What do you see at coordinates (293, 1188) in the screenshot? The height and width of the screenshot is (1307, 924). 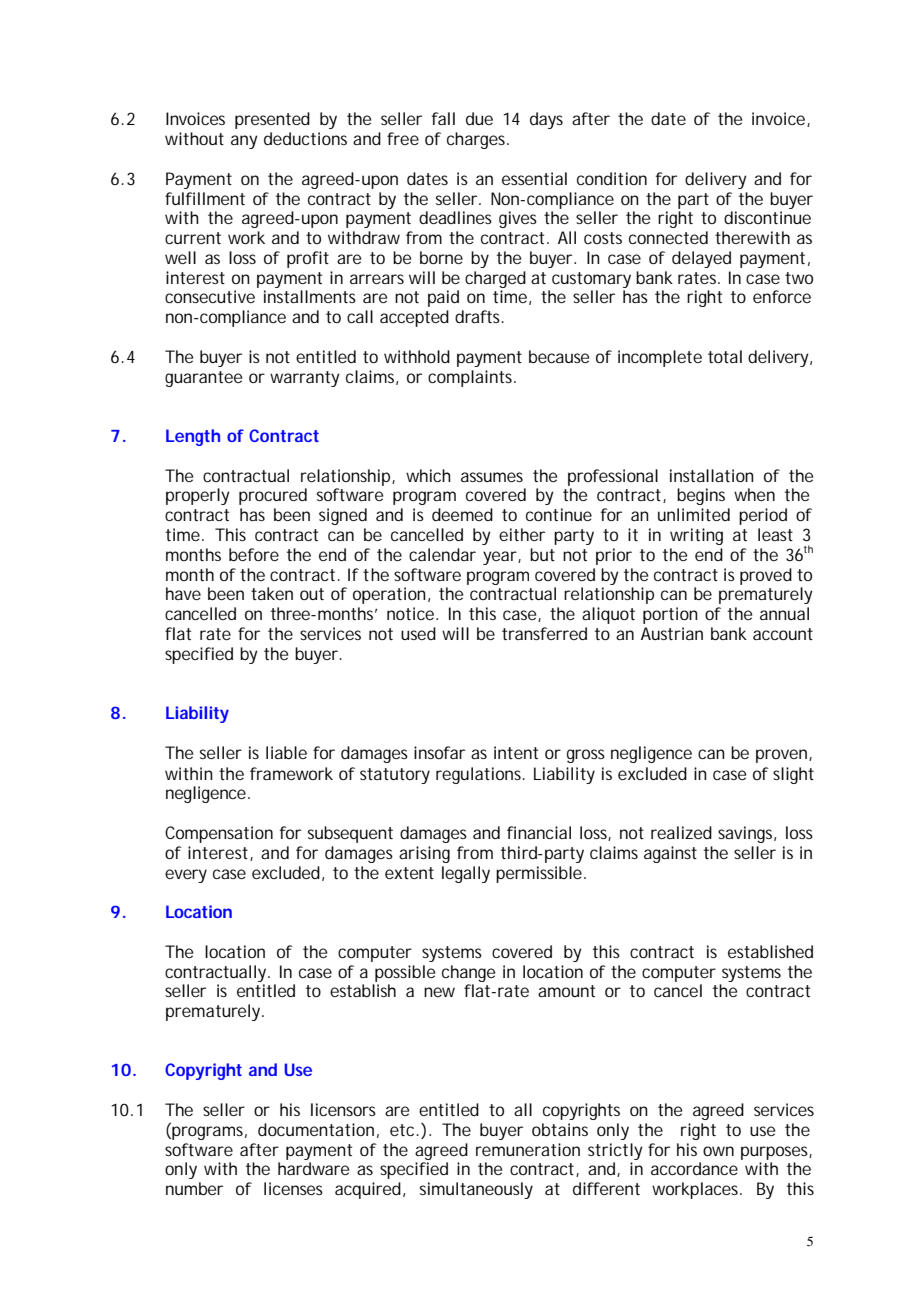 I see `licenses` at bounding box center [293, 1188].
